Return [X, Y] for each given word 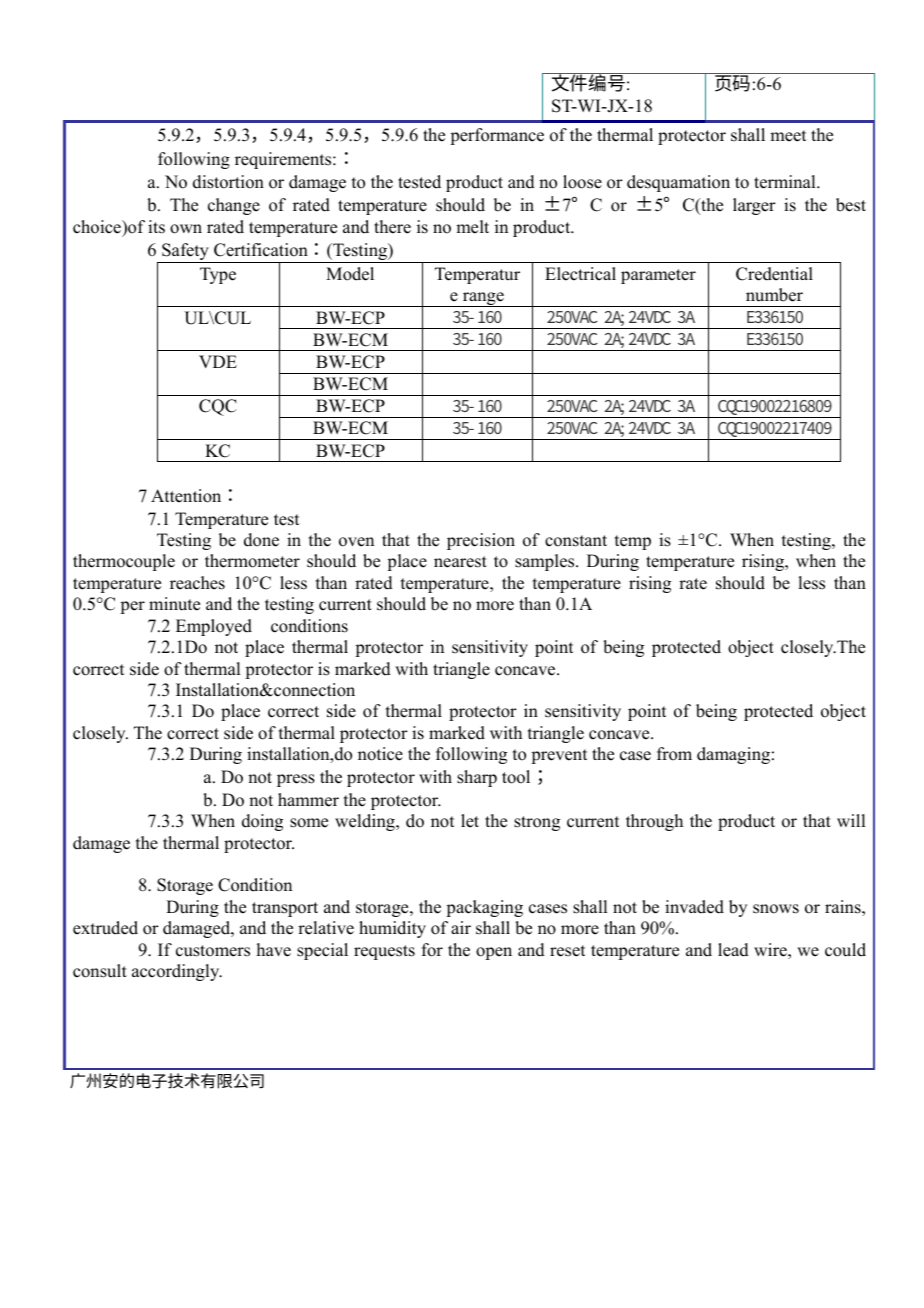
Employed [214, 627]
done [261, 540]
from [674, 754]
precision [481, 541]
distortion [228, 182]
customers [213, 951]
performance [497, 136]
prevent [559, 756]
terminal [786, 182]
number [774, 295]
